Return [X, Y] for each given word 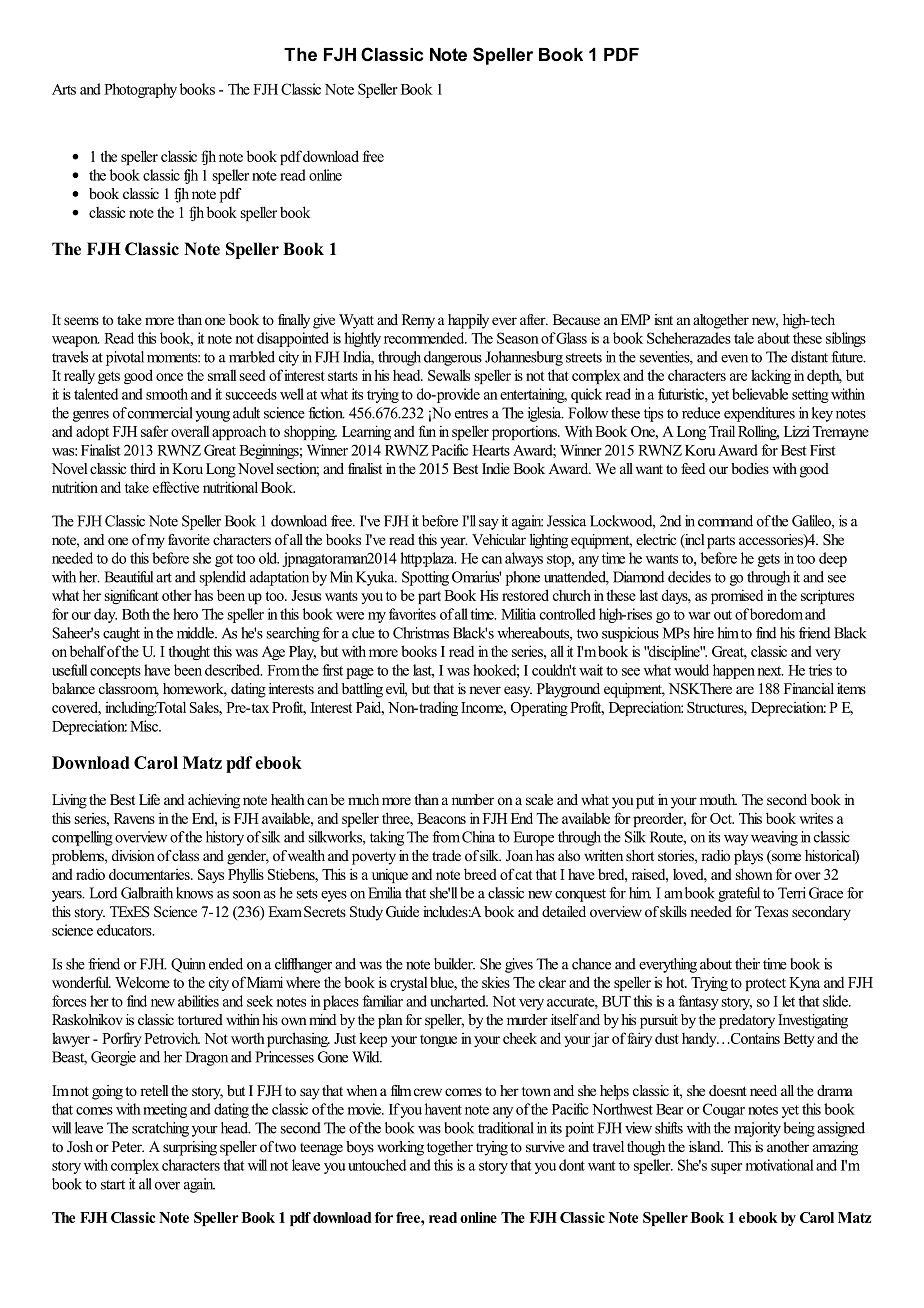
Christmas [421, 633]
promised [737, 596]
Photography [140, 90]
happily [468, 321]
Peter [128, 1146]
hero [185, 614]
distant [809, 357]
